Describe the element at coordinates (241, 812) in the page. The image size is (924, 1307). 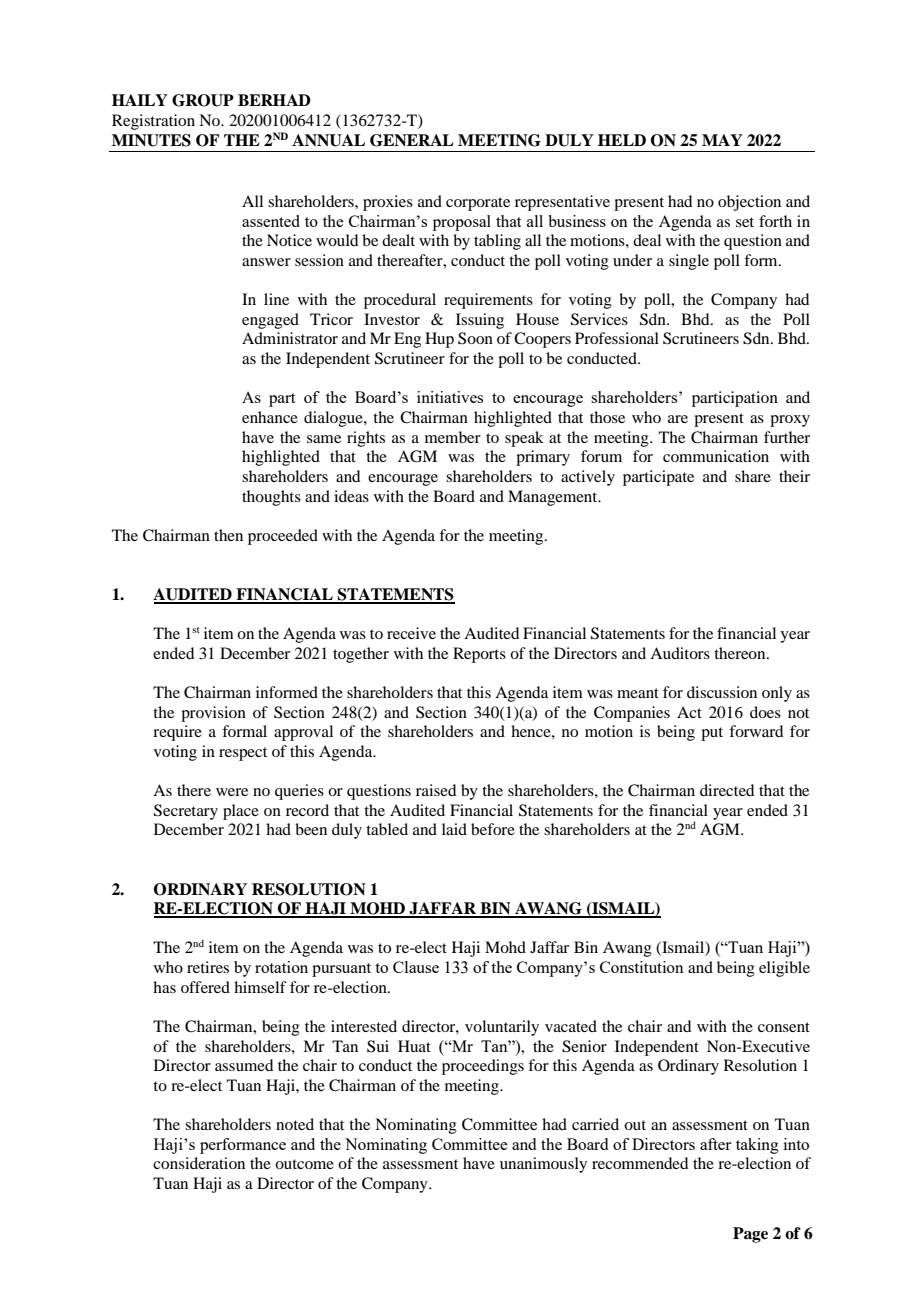
I see `place` at that location.
